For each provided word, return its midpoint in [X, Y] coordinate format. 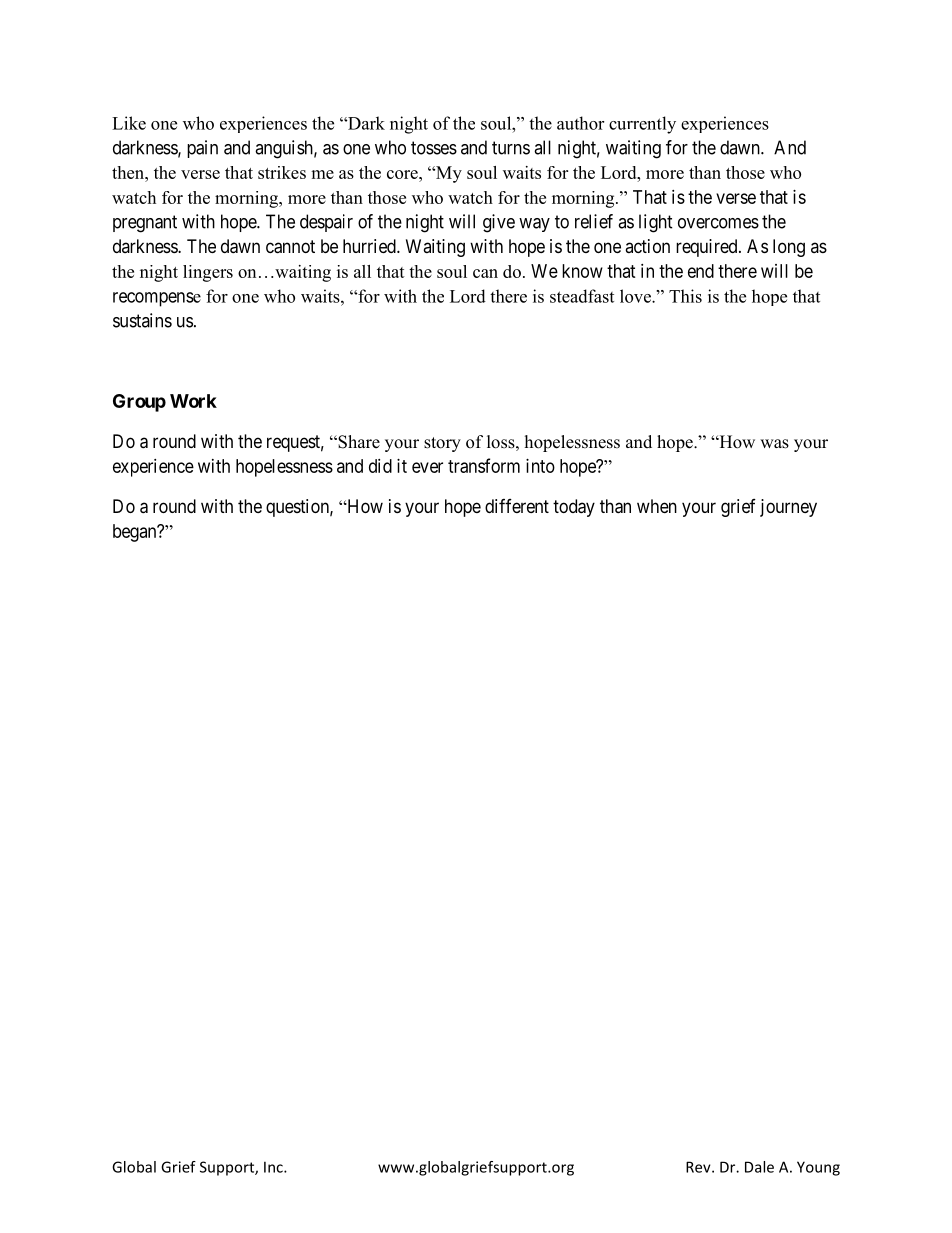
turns [511, 148]
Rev [699, 1167]
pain [202, 149]
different [517, 506]
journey [788, 508]
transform [484, 465]
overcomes [718, 223]
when [657, 506]
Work [193, 401]
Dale [759, 1167]
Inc [274, 1167]
